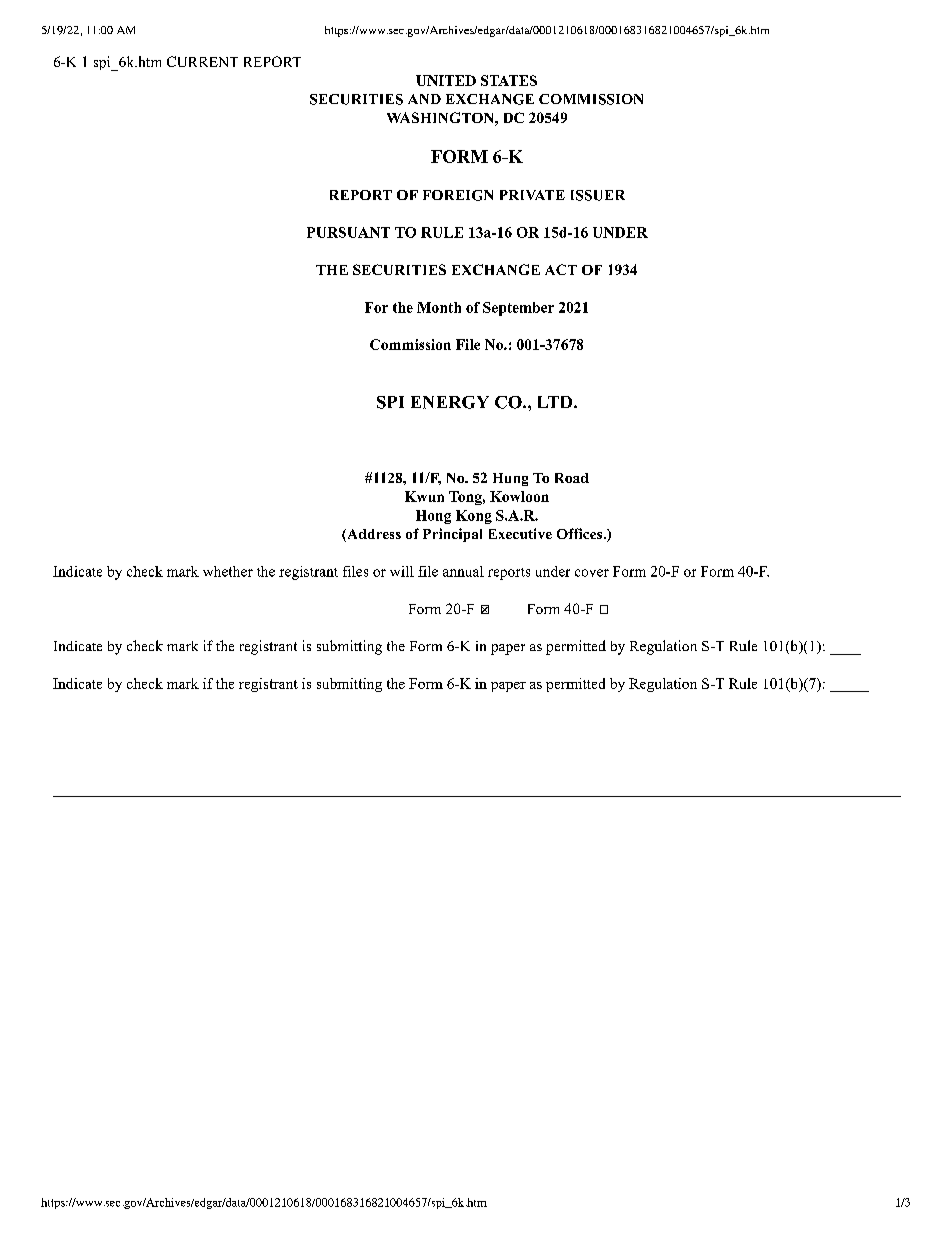 Image resolution: width=952 pixels, height=1233 pixels. I want to click on FOREIGN, so click(458, 195).
